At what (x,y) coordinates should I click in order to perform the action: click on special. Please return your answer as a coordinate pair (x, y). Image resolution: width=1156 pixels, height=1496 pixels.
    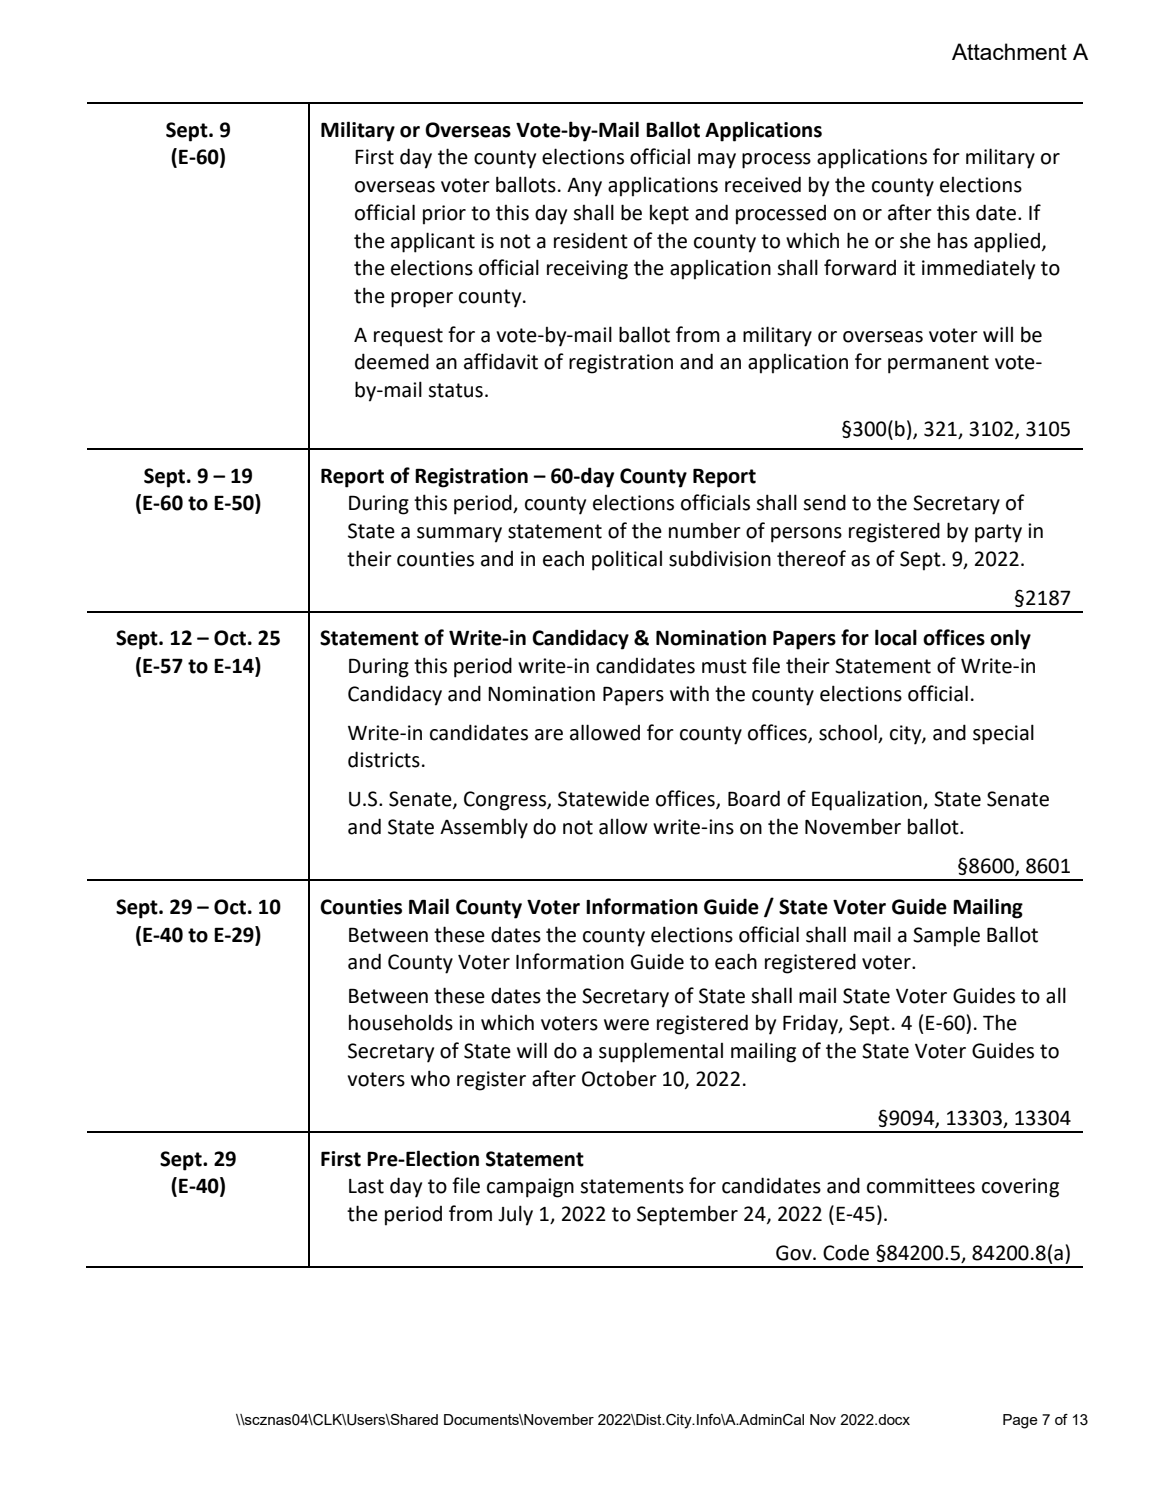
    Looking at the image, I should click on (1003, 734).
